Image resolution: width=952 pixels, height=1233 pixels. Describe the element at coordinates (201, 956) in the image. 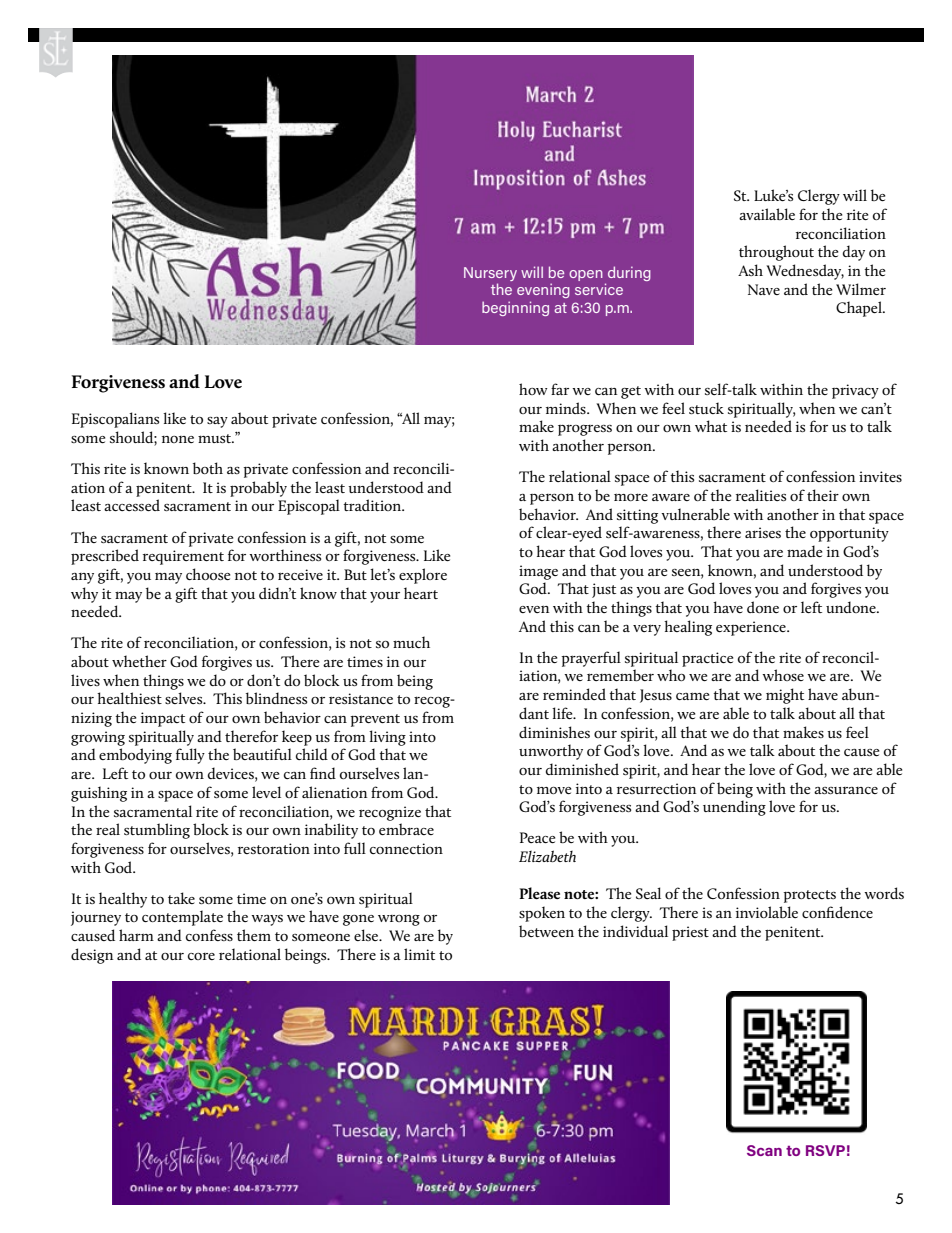

I see `core` at that location.
